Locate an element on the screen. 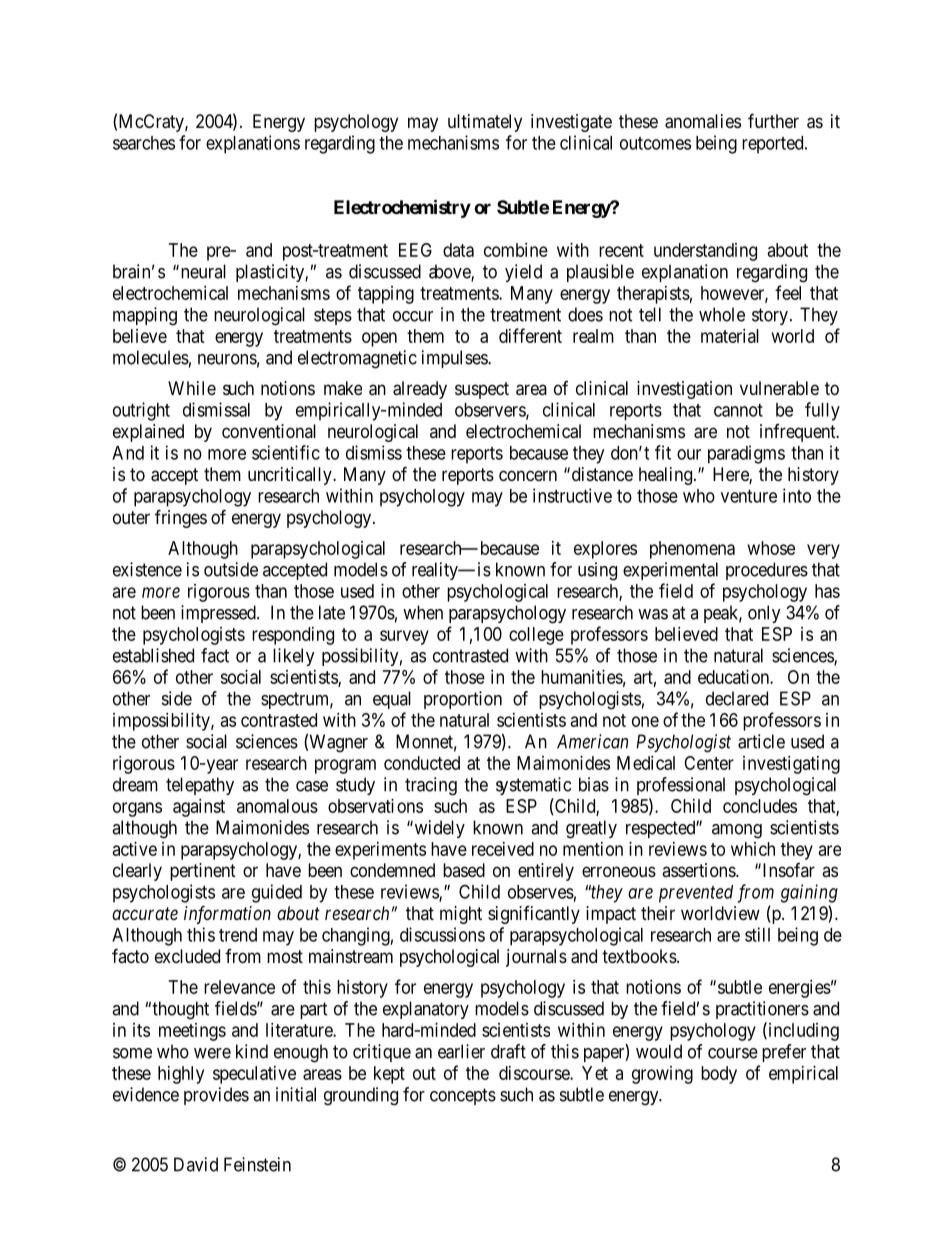  searches is located at coordinates (144, 143).
